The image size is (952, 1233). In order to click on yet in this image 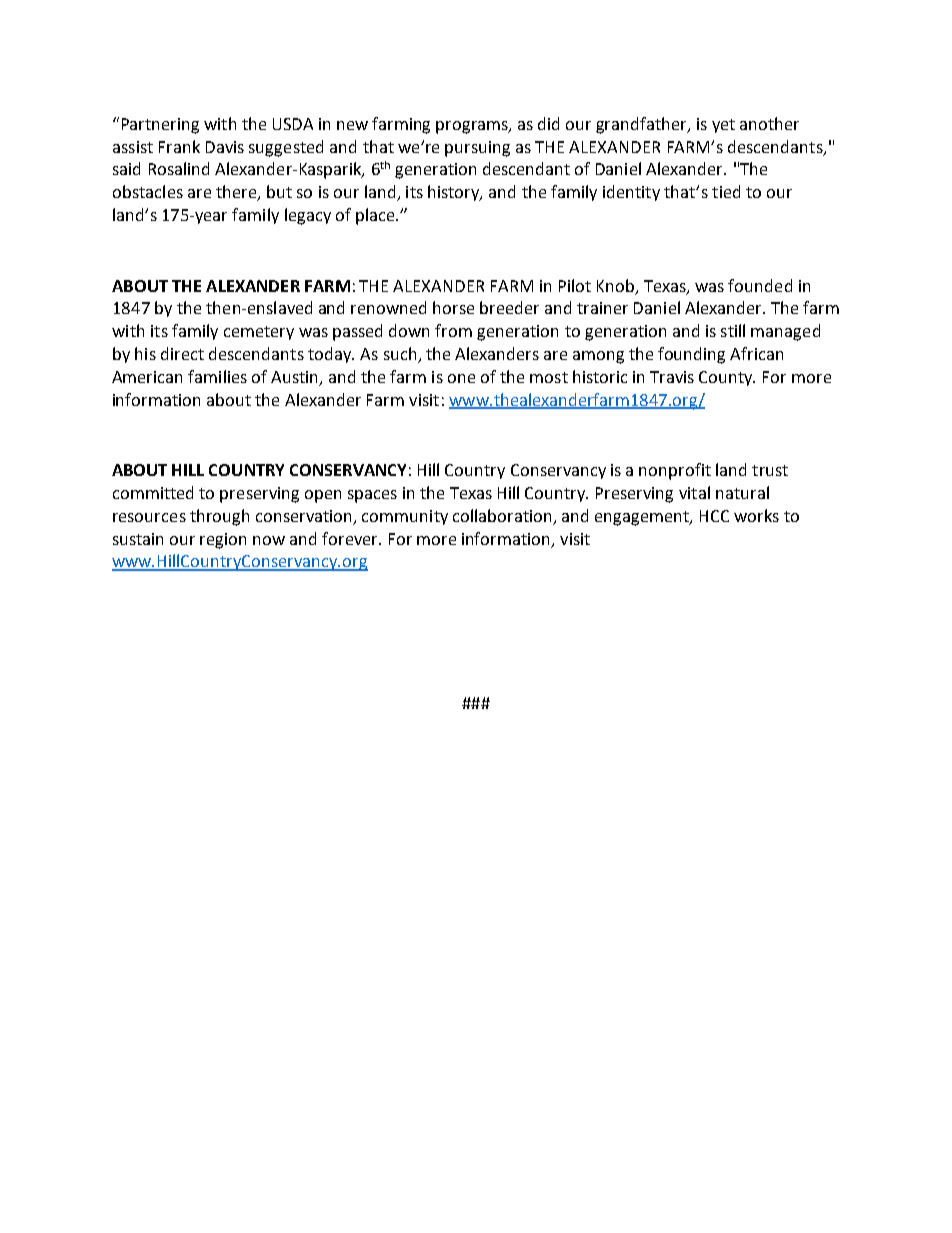, I will do `click(723, 126)`.
